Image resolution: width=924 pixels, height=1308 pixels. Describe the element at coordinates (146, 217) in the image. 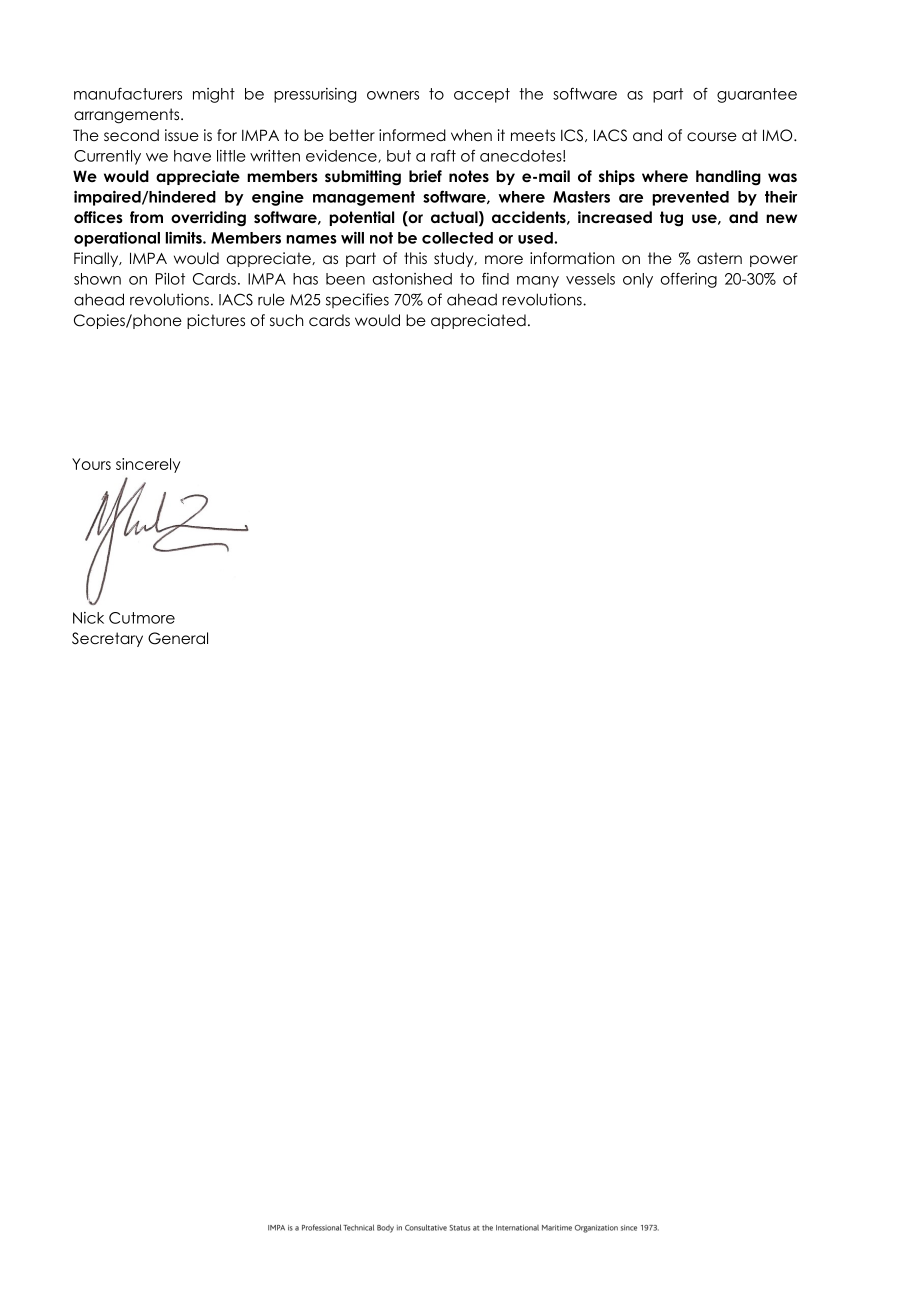

I see `from` at that location.
